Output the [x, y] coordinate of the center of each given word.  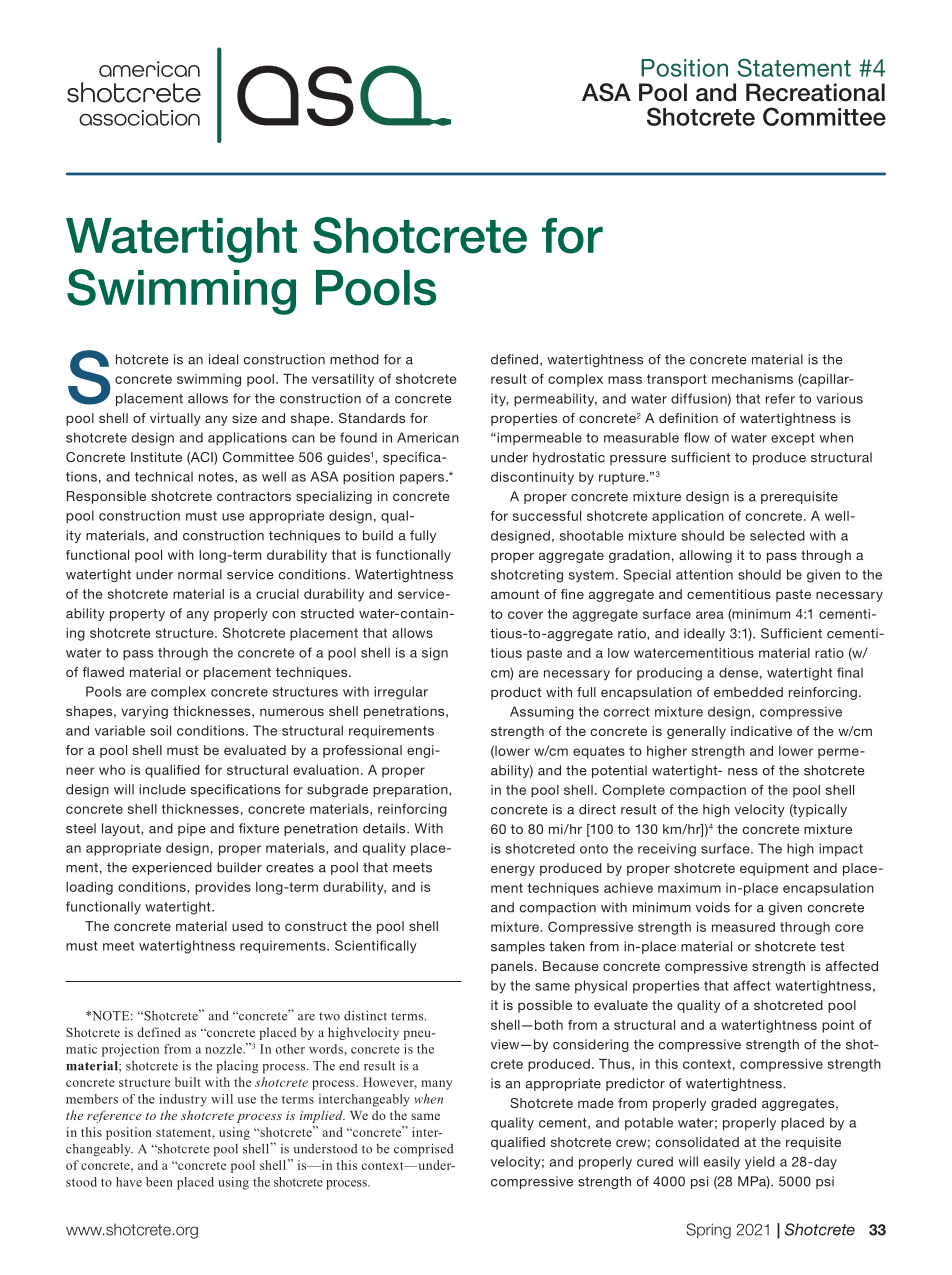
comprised [423, 1149]
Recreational [815, 92]
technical [164, 476]
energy [513, 870]
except [793, 439]
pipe [192, 829]
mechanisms [752, 379]
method [354, 359]
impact [841, 849]
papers [423, 479]
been [159, 1182]
